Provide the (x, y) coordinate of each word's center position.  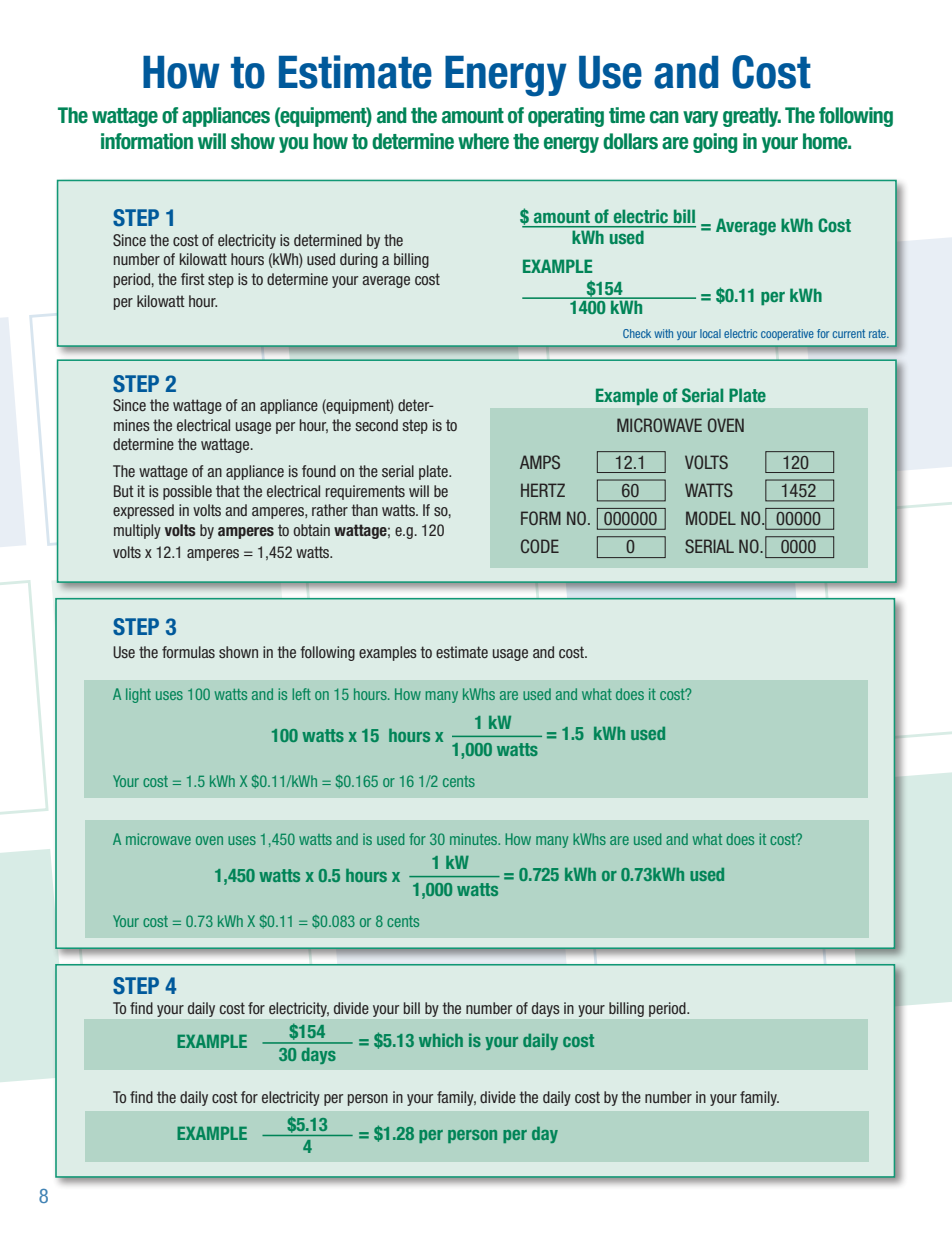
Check (637, 333)
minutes (475, 839)
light (138, 695)
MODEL (711, 518)
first (193, 279)
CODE (540, 546)
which (441, 1040)
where (483, 141)
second (376, 425)
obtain (311, 530)
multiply (137, 531)
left (301, 694)
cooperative (787, 334)
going (715, 143)
